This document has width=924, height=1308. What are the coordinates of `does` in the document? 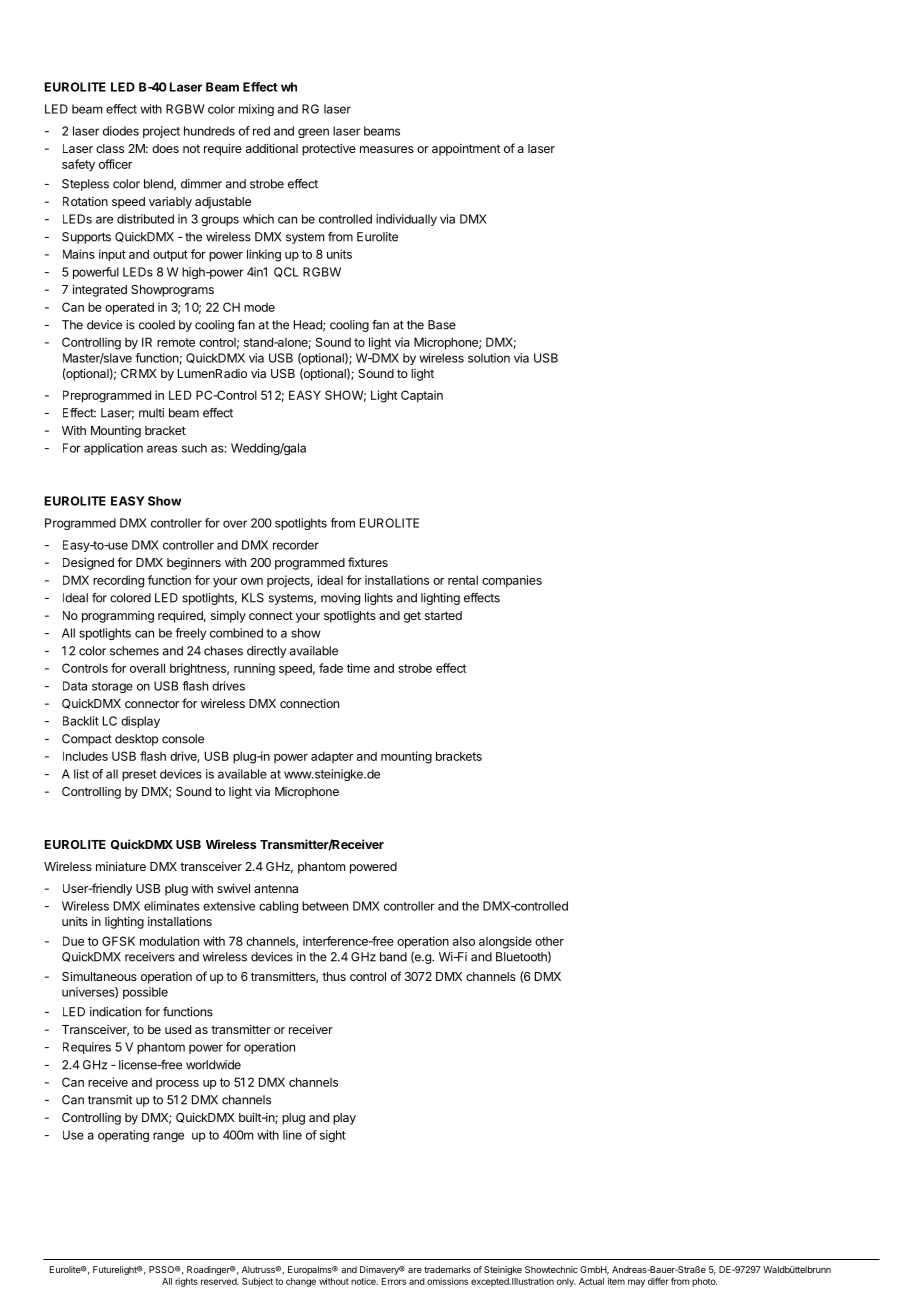 It's located at (165, 148).
